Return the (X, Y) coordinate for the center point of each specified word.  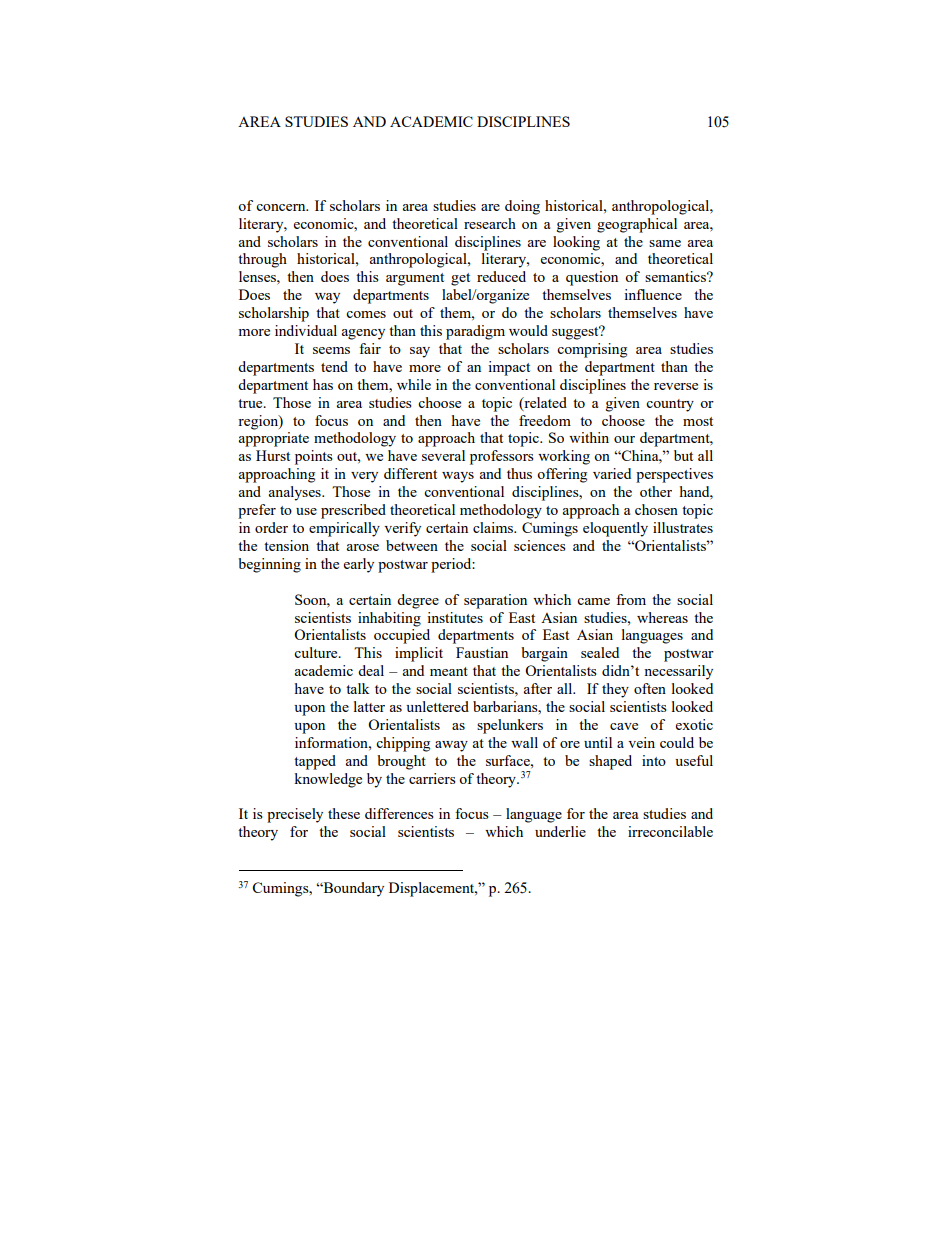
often (650, 688)
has (323, 384)
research (490, 223)
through (262, 260)
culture (317, 652)
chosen (656, 509)
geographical (637, 225)
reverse (676, 386)
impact (509, 368)
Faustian (482, 652)
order (271, 527)
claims (494, 527)
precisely (295, 815)
